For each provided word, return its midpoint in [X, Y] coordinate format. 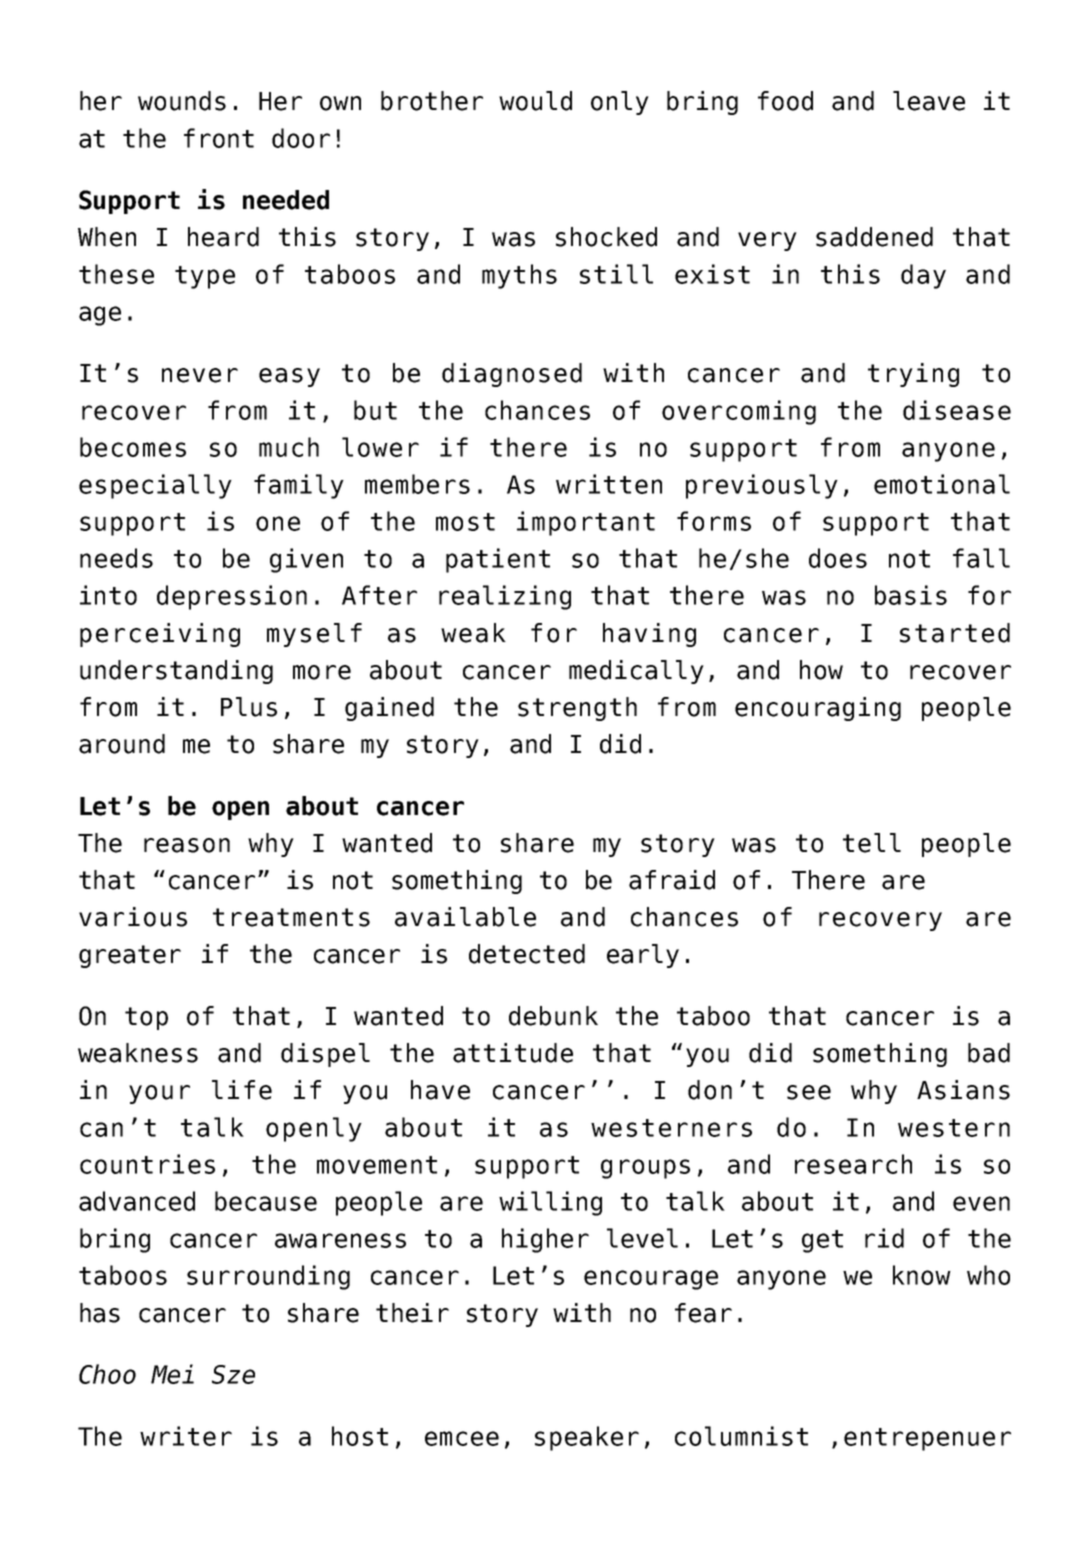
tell [872, 843]
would [535, 101]
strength [577, 709]
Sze [233, 1374]
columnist [741, 1436]
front [219, 138]
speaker [587, 1438]
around [122, 744]
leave [929, 101]
